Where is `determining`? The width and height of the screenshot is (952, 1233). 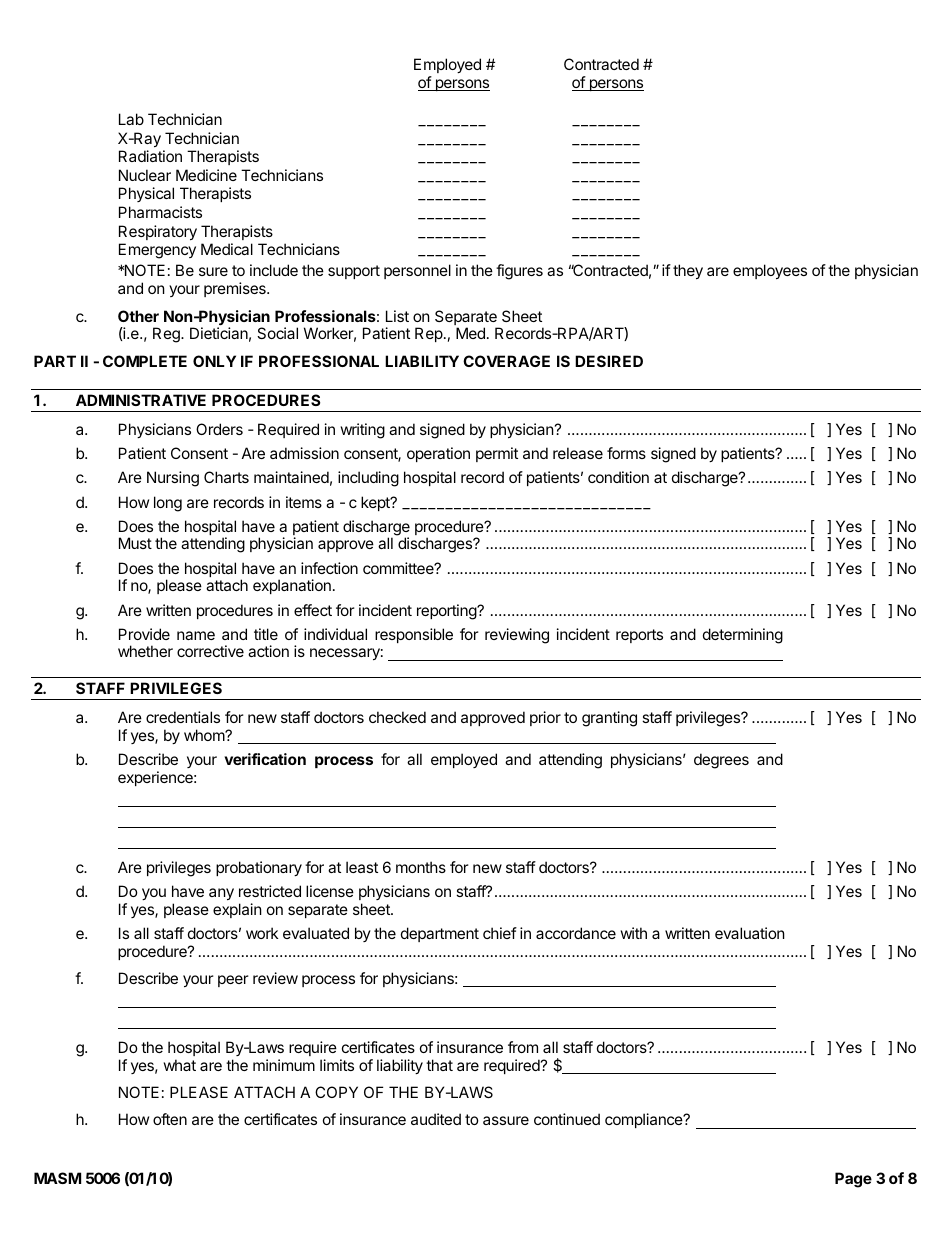 determining is located at coordinates (743, 636).
